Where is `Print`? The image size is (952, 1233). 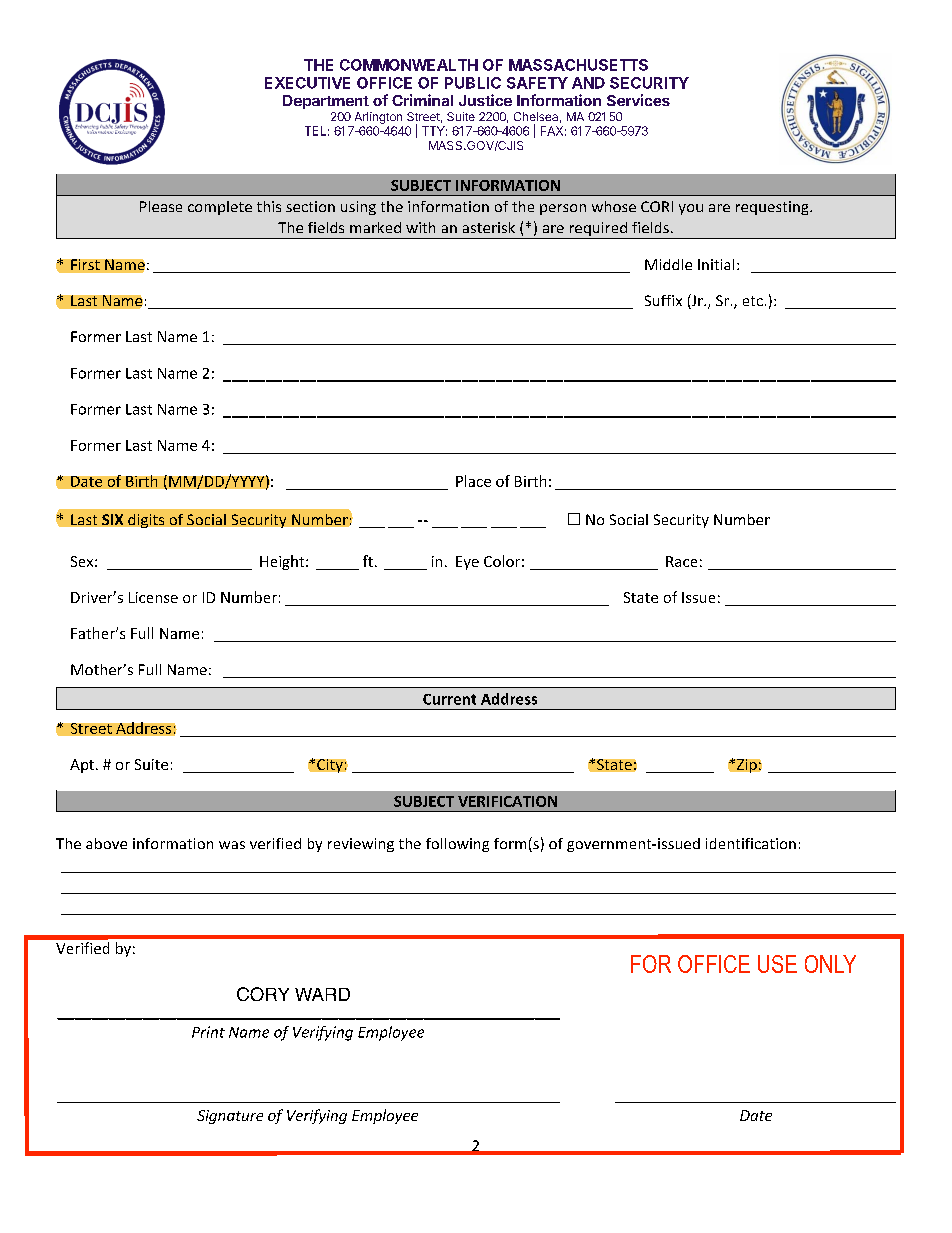
Print is located at coordinates (208, 1032).
